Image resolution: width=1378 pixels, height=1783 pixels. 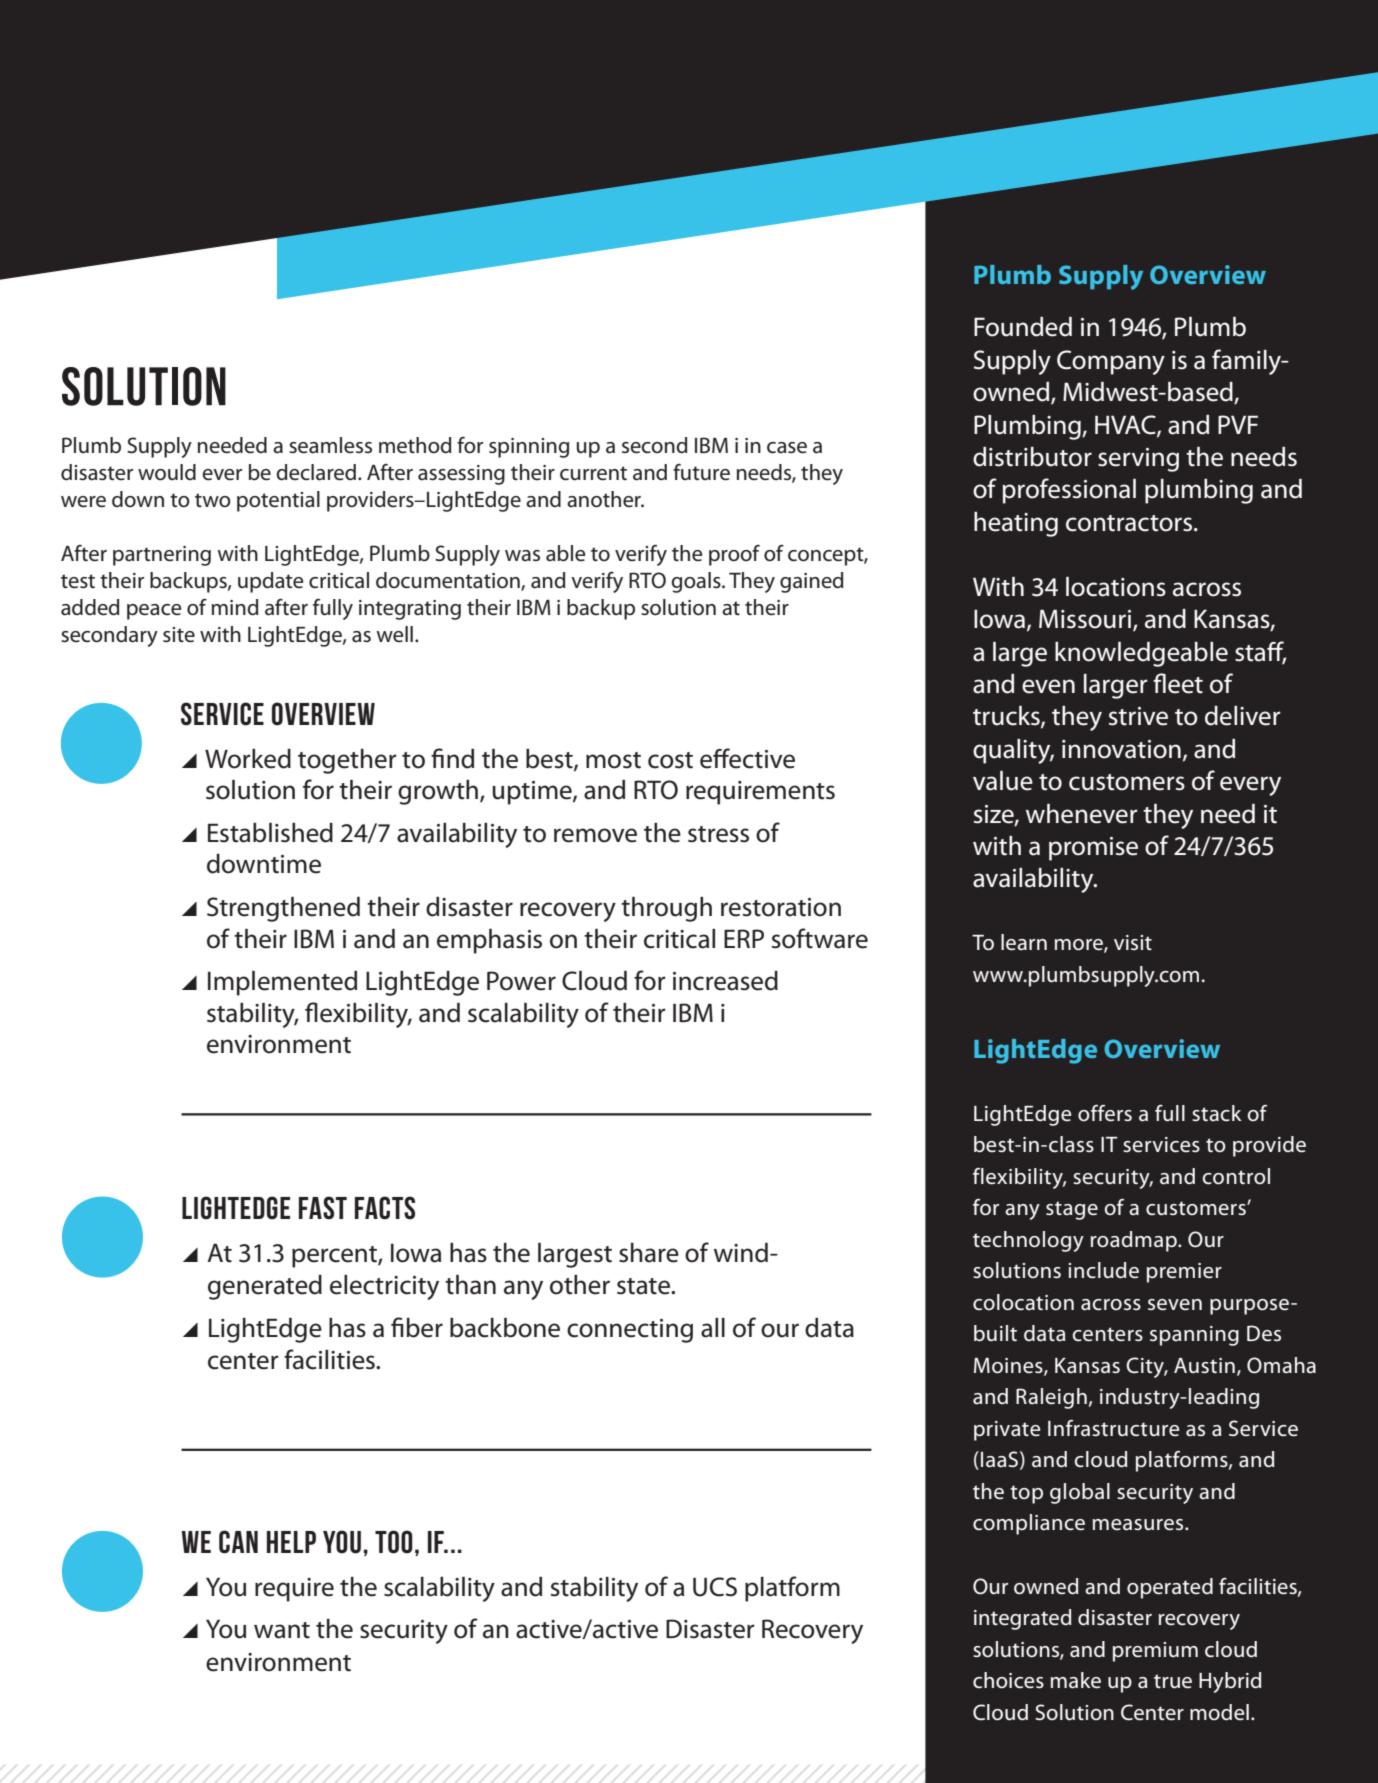 I want to click on Fast, so click(x=323, y=1208).
